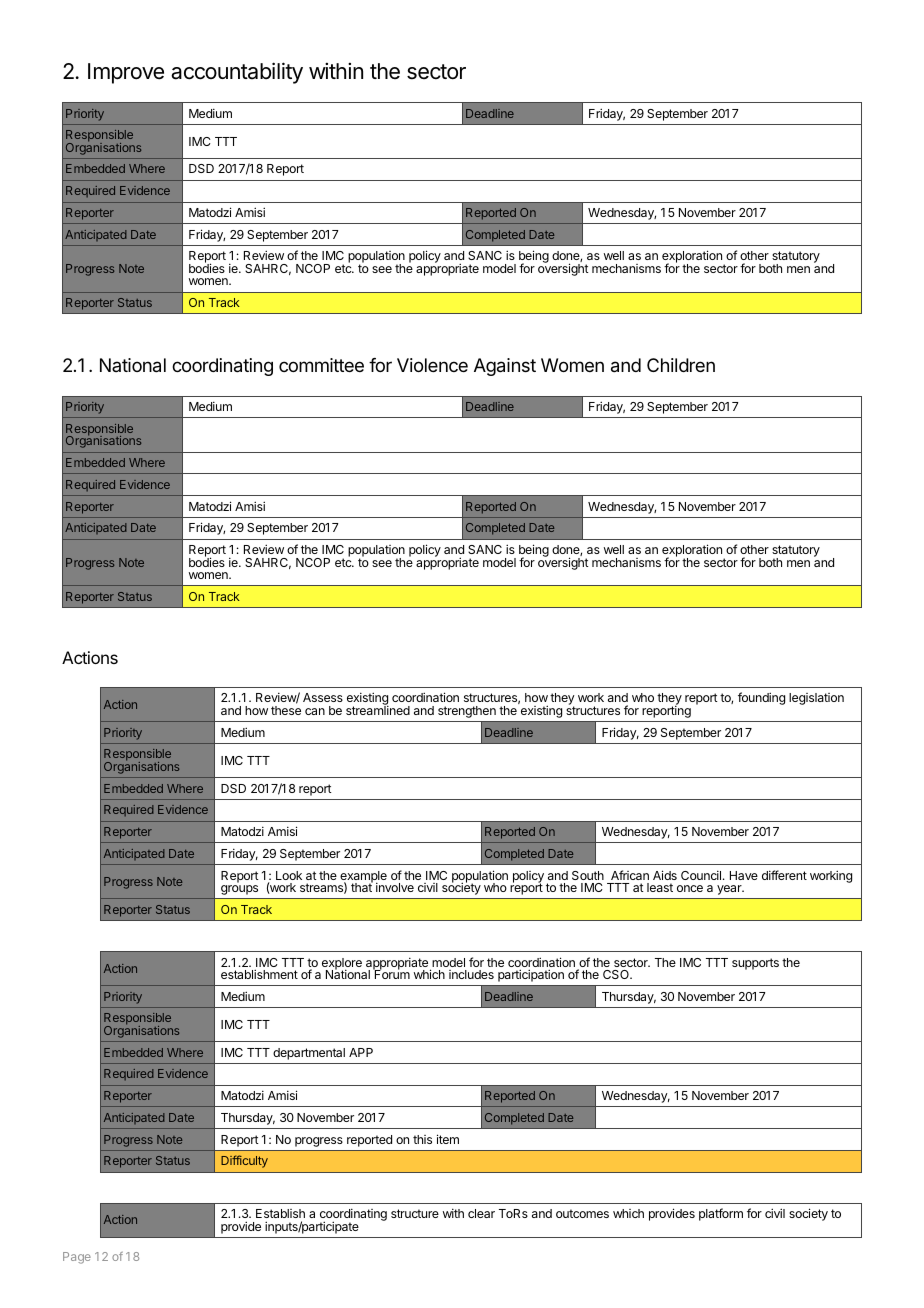  I want to click on Improve, so click(126, 73).
